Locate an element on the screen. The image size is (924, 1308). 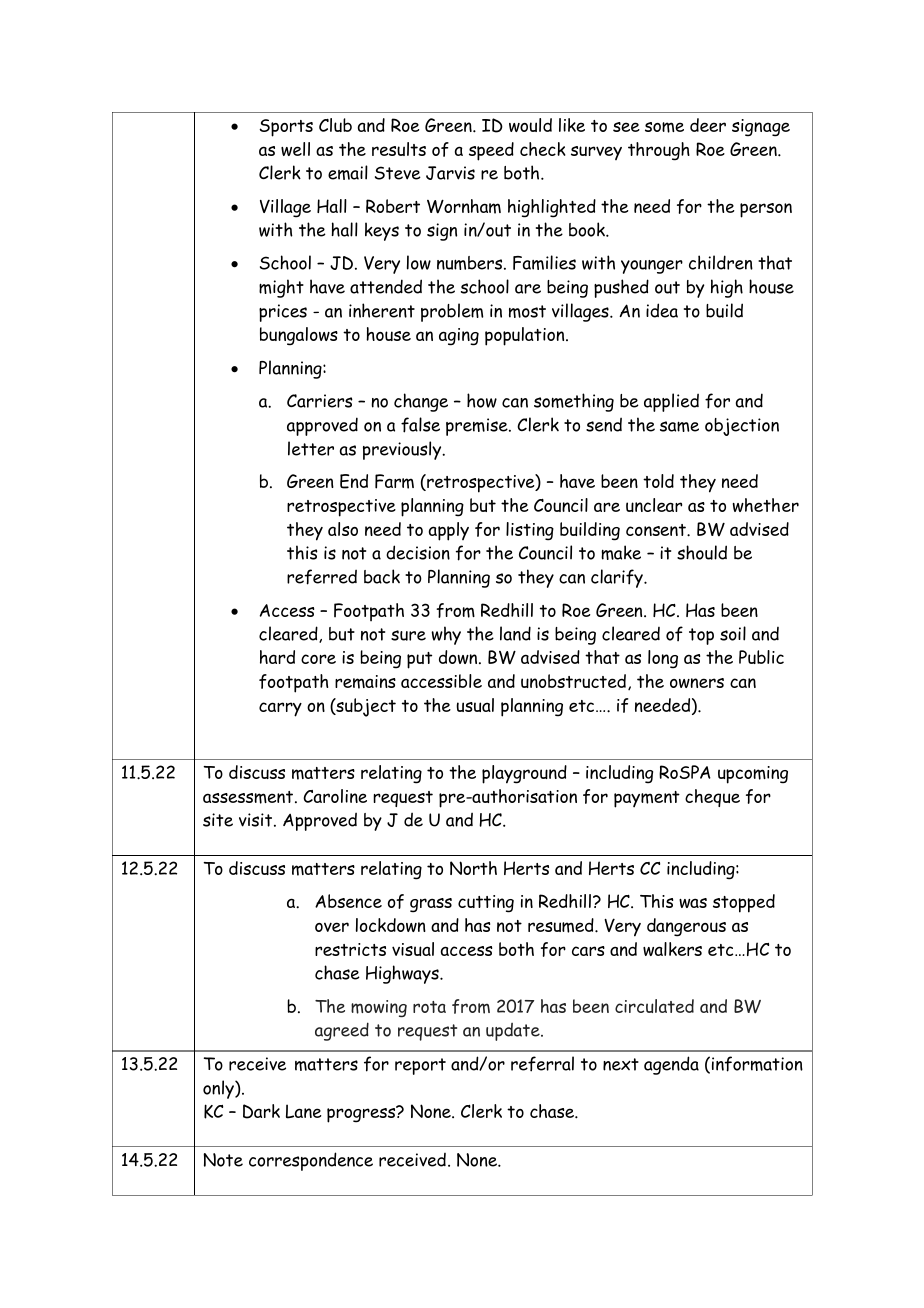
land is located at coordinates (515, 633).
